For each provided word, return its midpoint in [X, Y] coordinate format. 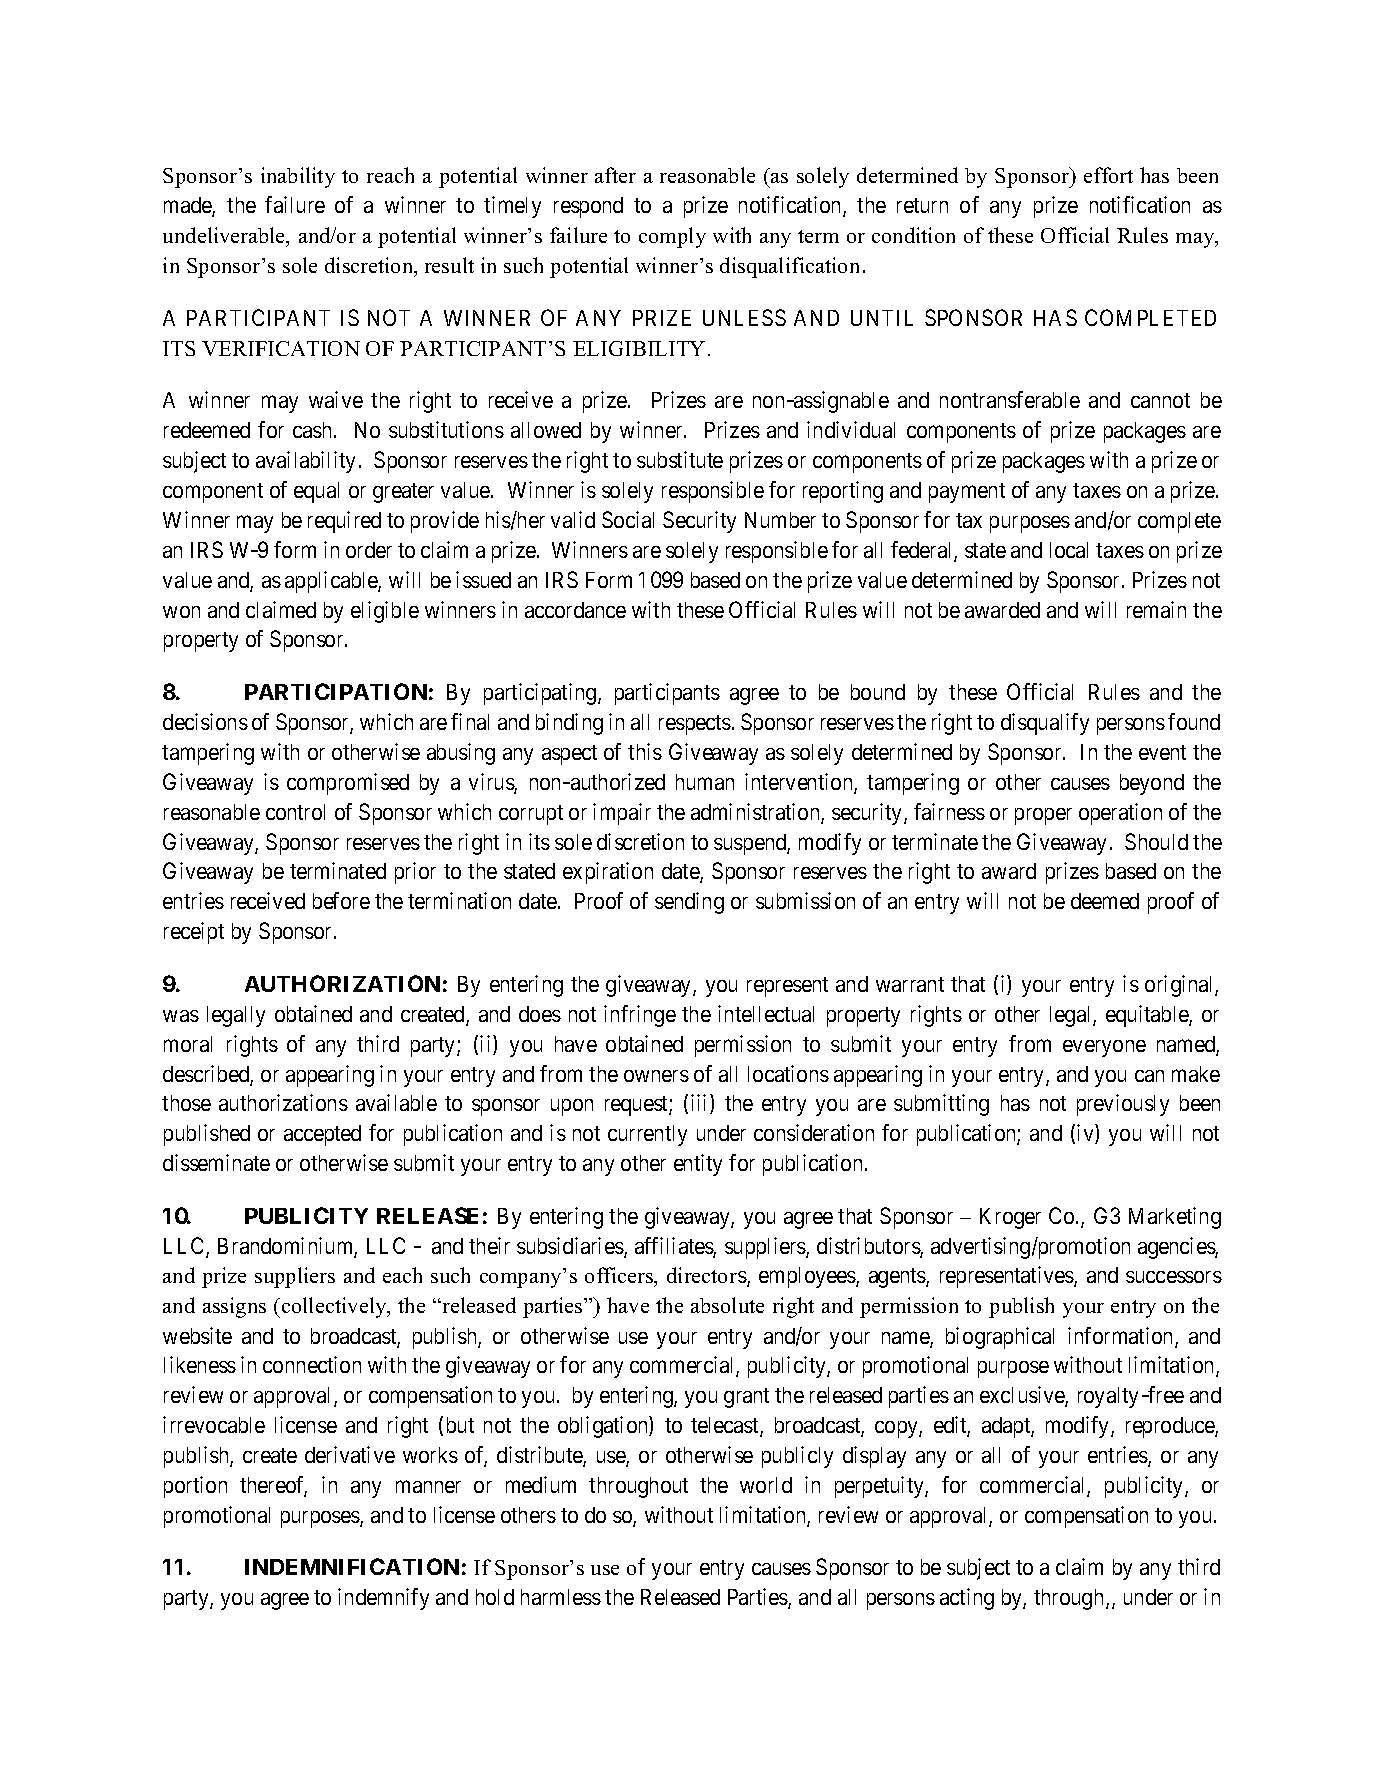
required [344, 522]
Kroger [1010, 1218]
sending [689, 903]
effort [1108, 175]
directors [707, 1277]
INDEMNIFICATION [352, 1566]
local [1069, 550]
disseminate [216, 1162]
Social [628, 519]
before [341, 900]
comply [672, 237]
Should [1156, 841]
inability [298, 177]
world [766, 1485]
